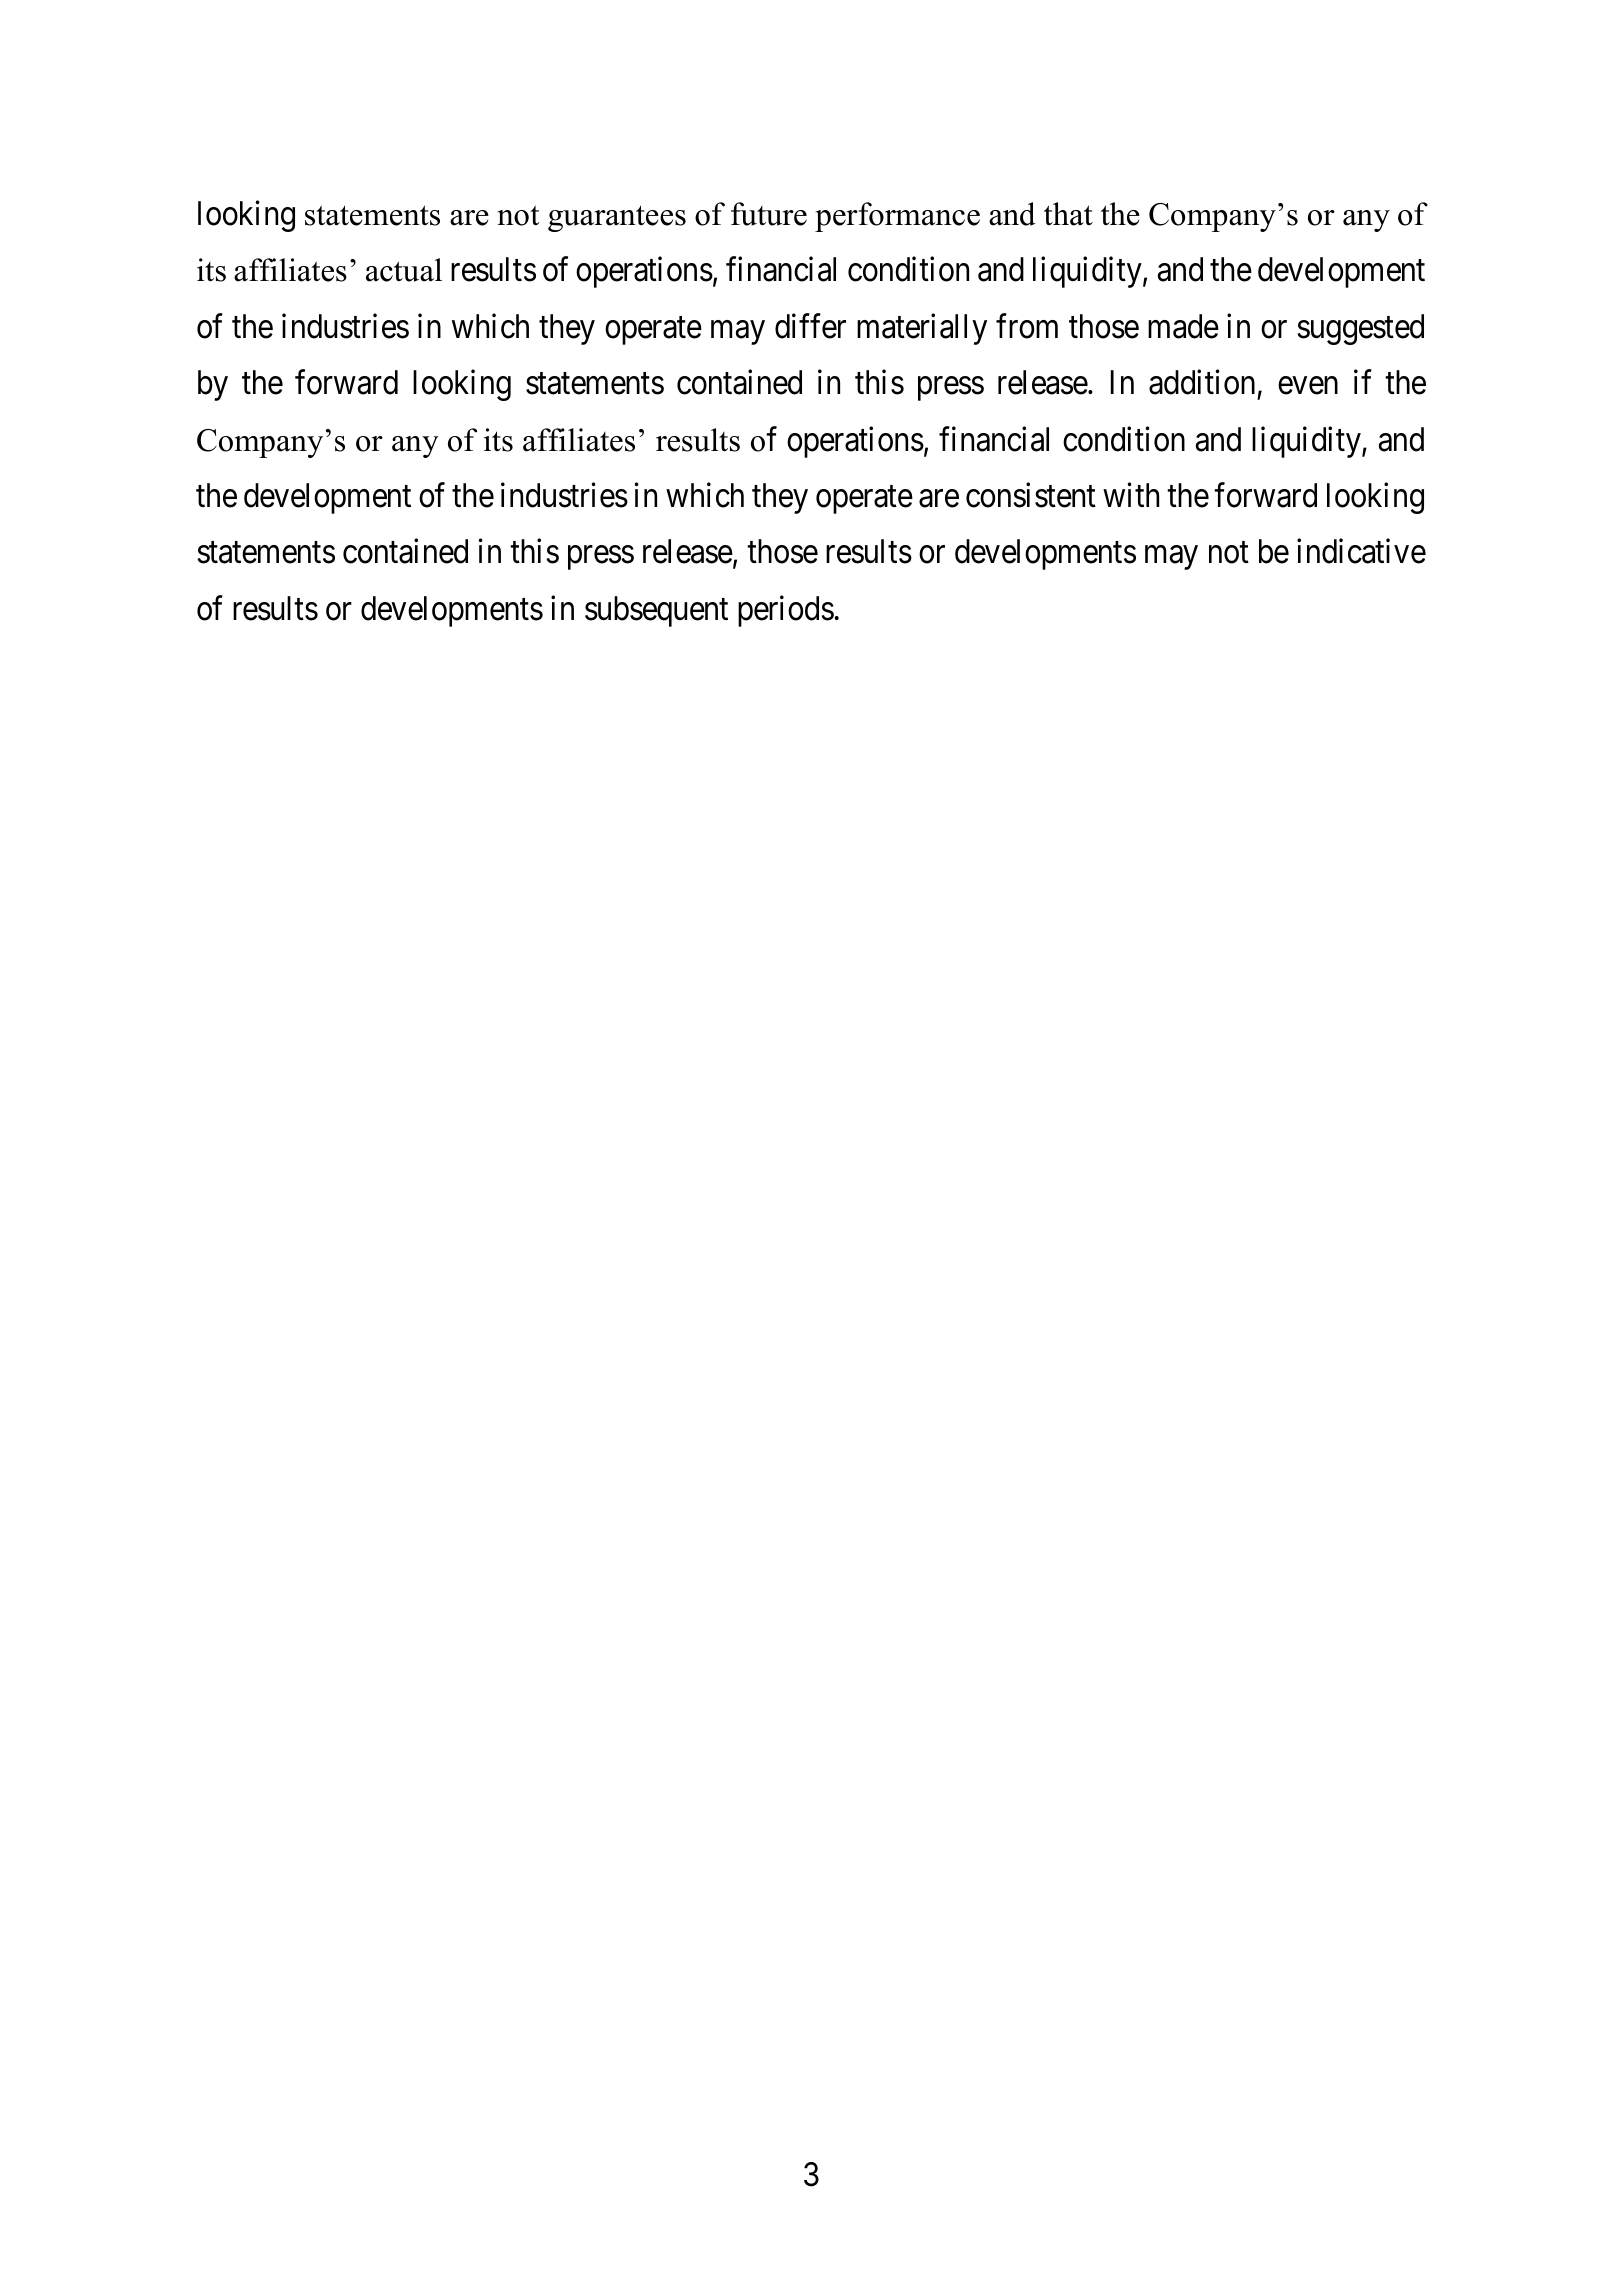  Describe the element at coordinates (922, 329) in the image. I see `materially` at that location.
